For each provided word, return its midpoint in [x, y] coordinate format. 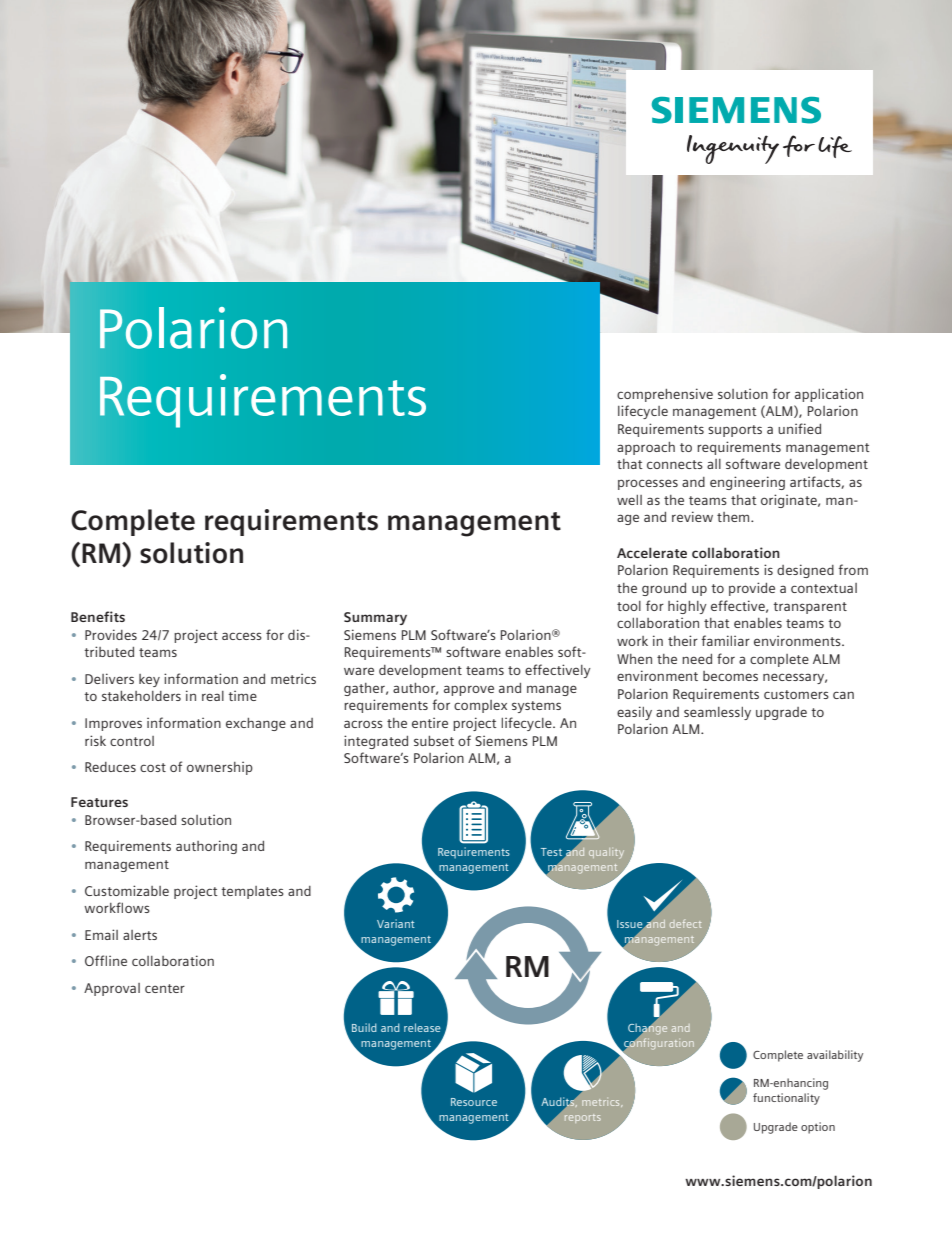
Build [364, 1027]
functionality [786, 1099]
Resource [474, 1102]
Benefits [98, 616]
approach [646, 448]
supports [735, 431]
